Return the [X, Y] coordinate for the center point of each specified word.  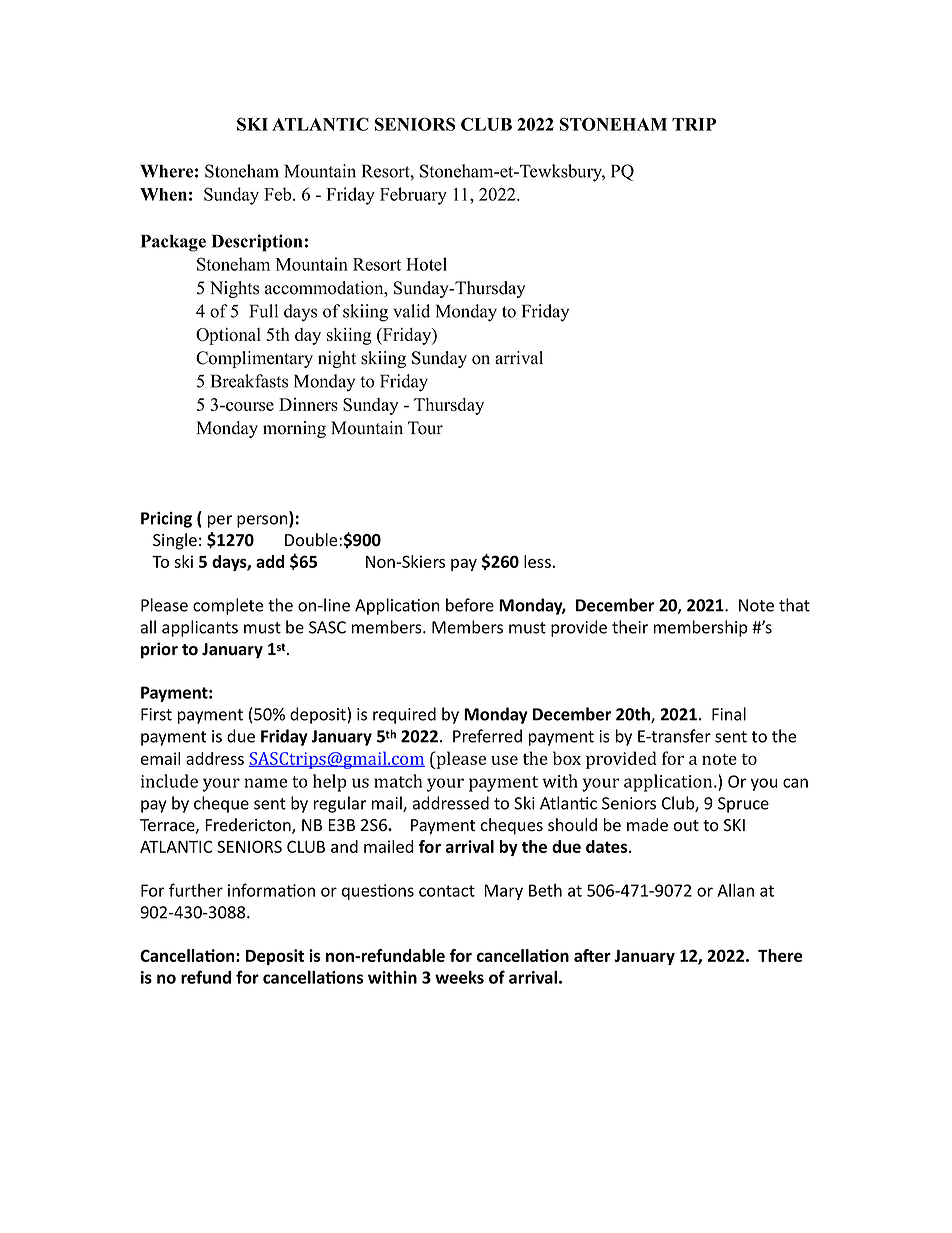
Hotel [426, 264]
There [780, 955]
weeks [459, 977]
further [196, 890]
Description [257, 243]
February [413, 196]
